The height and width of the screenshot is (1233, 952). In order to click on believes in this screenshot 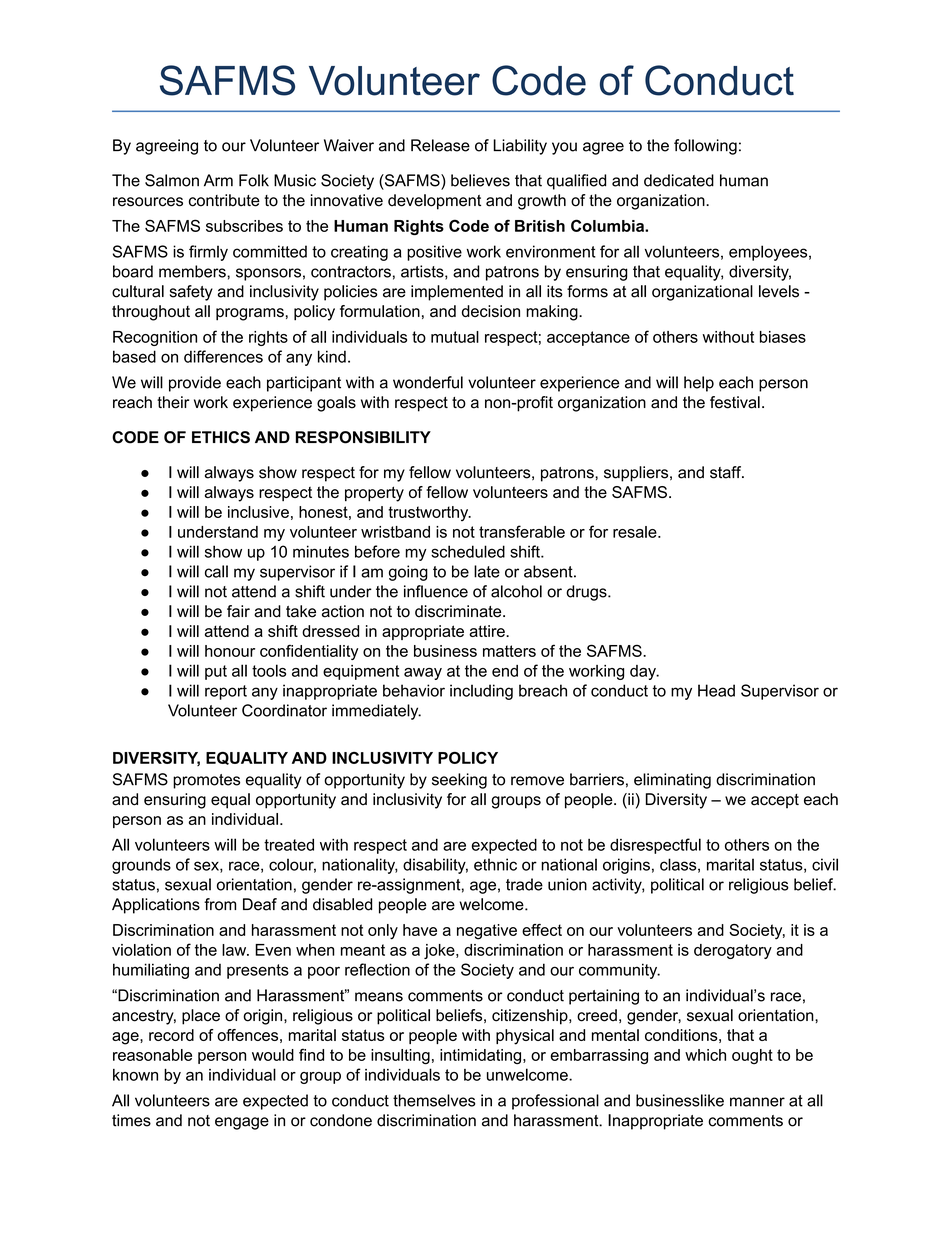, I will do `click(480, 180)`.
